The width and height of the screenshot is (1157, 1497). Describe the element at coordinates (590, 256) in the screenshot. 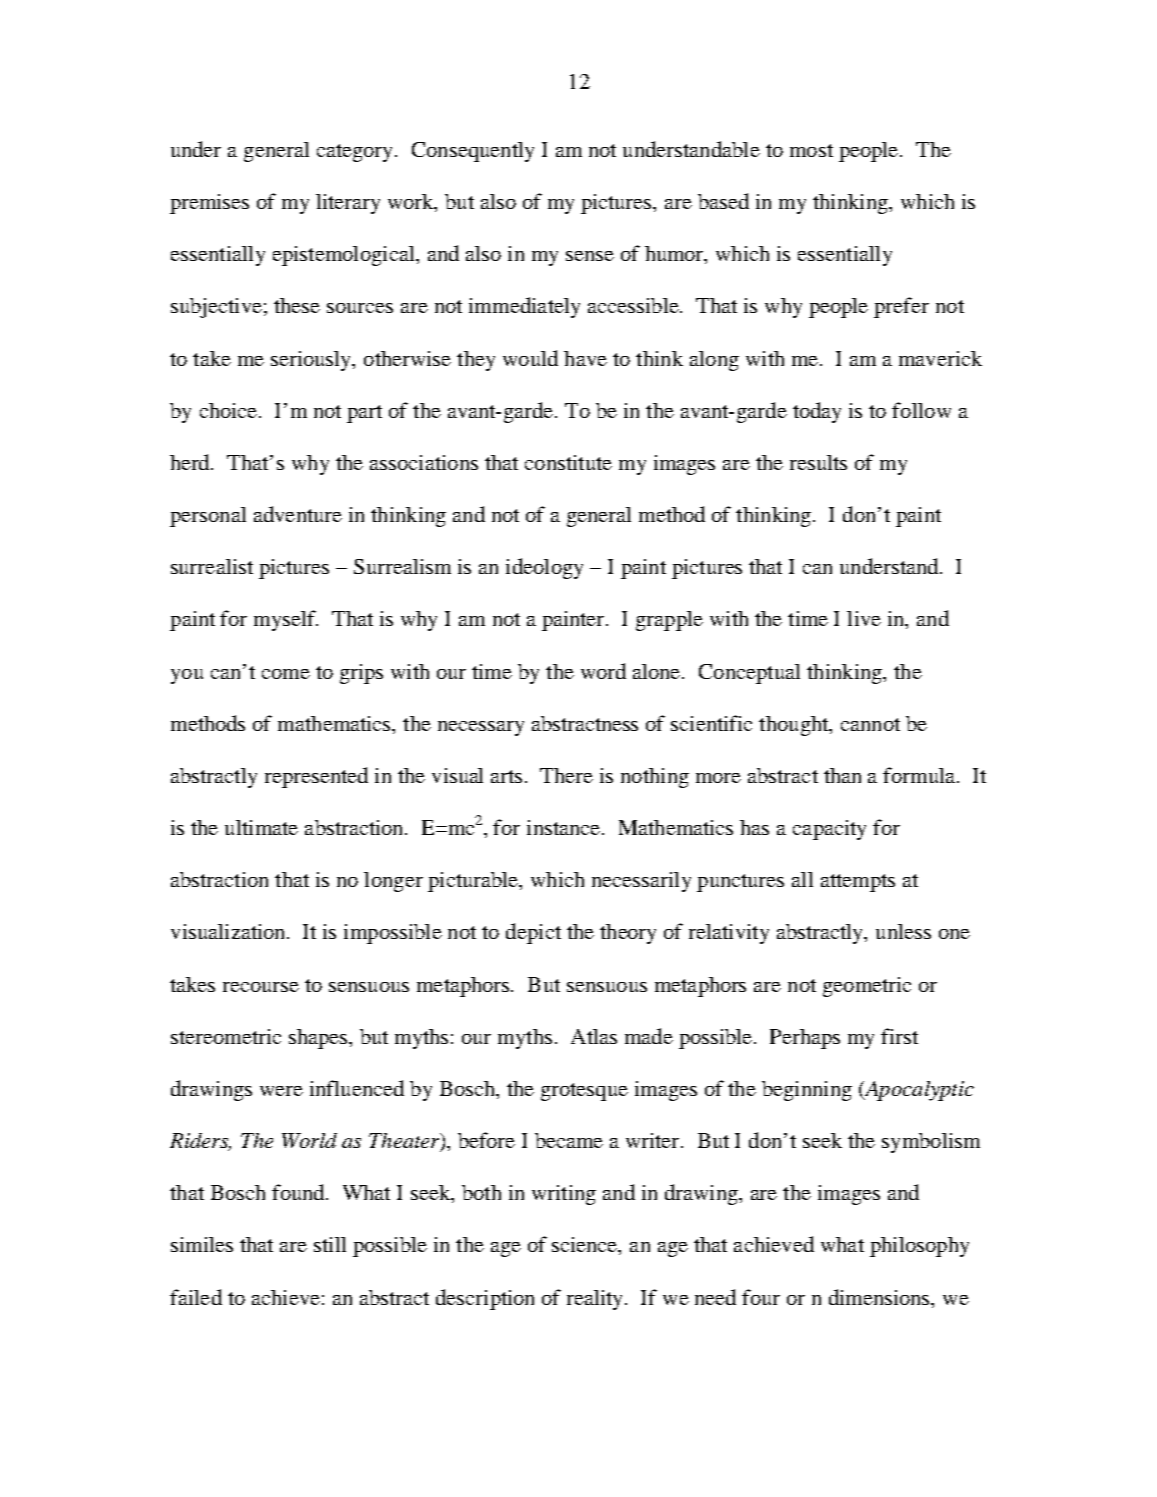

I see `sense` at that location.
